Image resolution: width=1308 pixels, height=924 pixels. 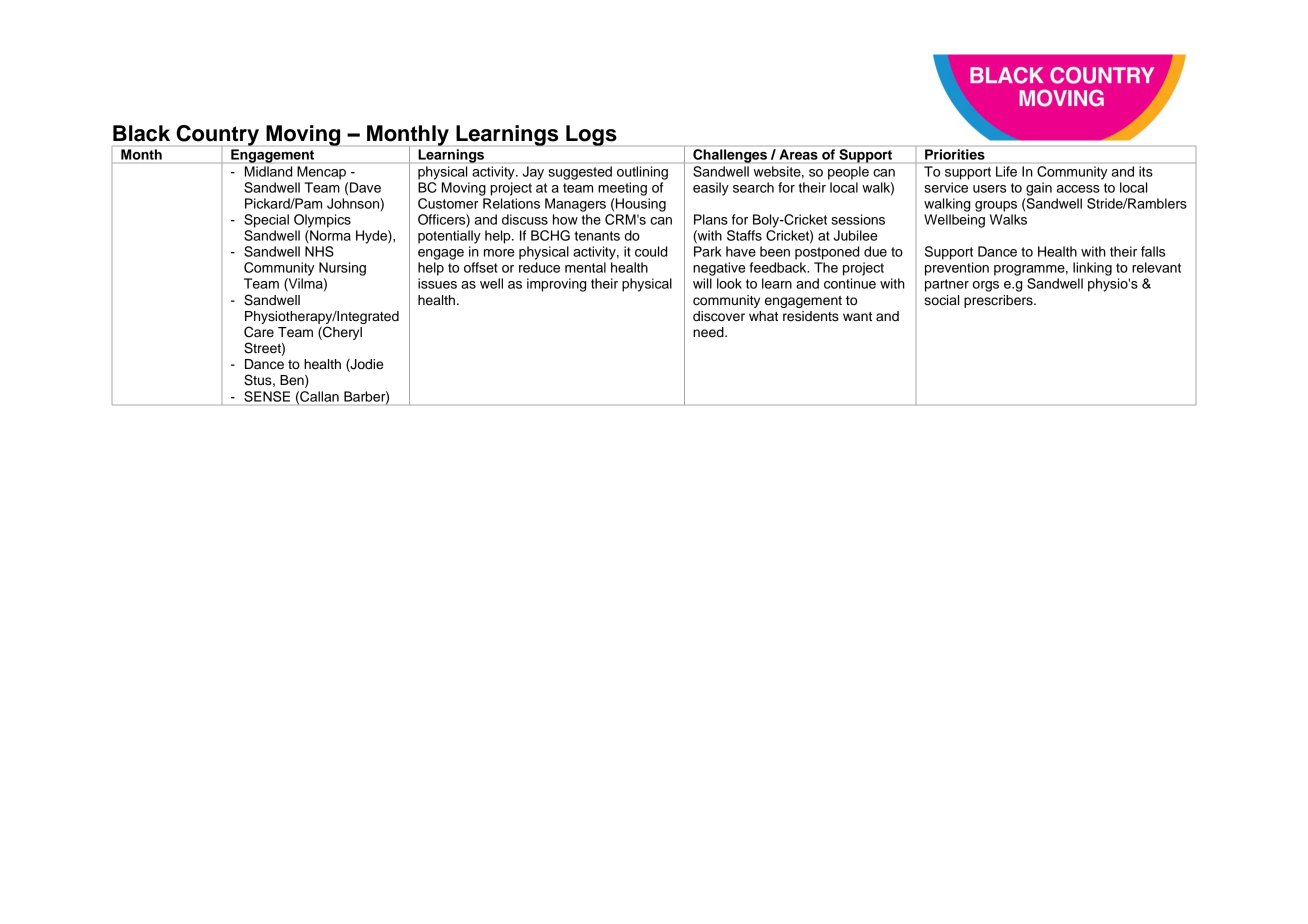 I want to click on SENSE, so click(x=267, y=396).
